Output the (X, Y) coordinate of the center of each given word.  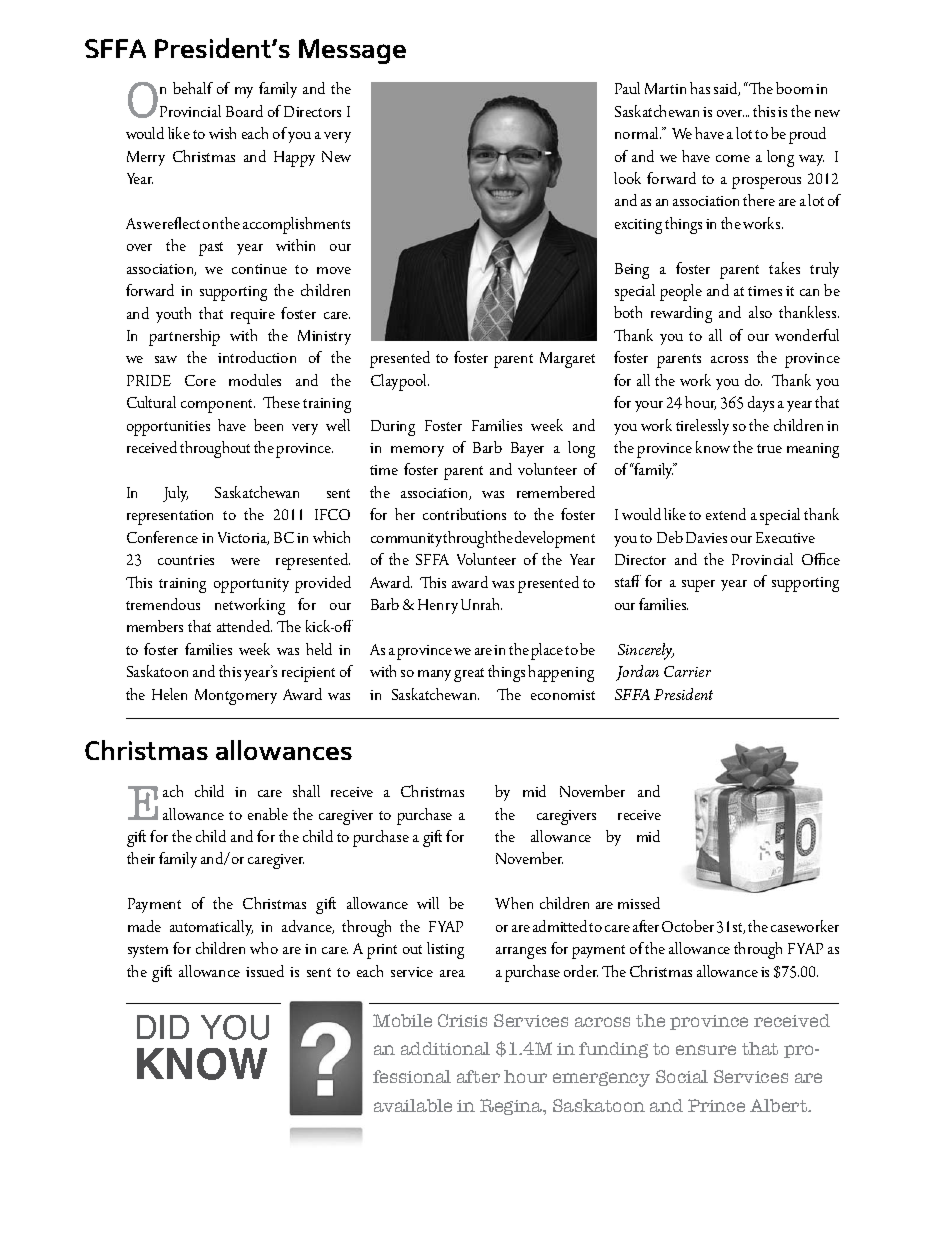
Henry (438, 606)
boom (794, 88)
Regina (512, 1107)
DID (163, 1027)
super (698, 586)
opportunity (251, 585)
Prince (716, 1105)
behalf (193, 88)
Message (352, 51)
